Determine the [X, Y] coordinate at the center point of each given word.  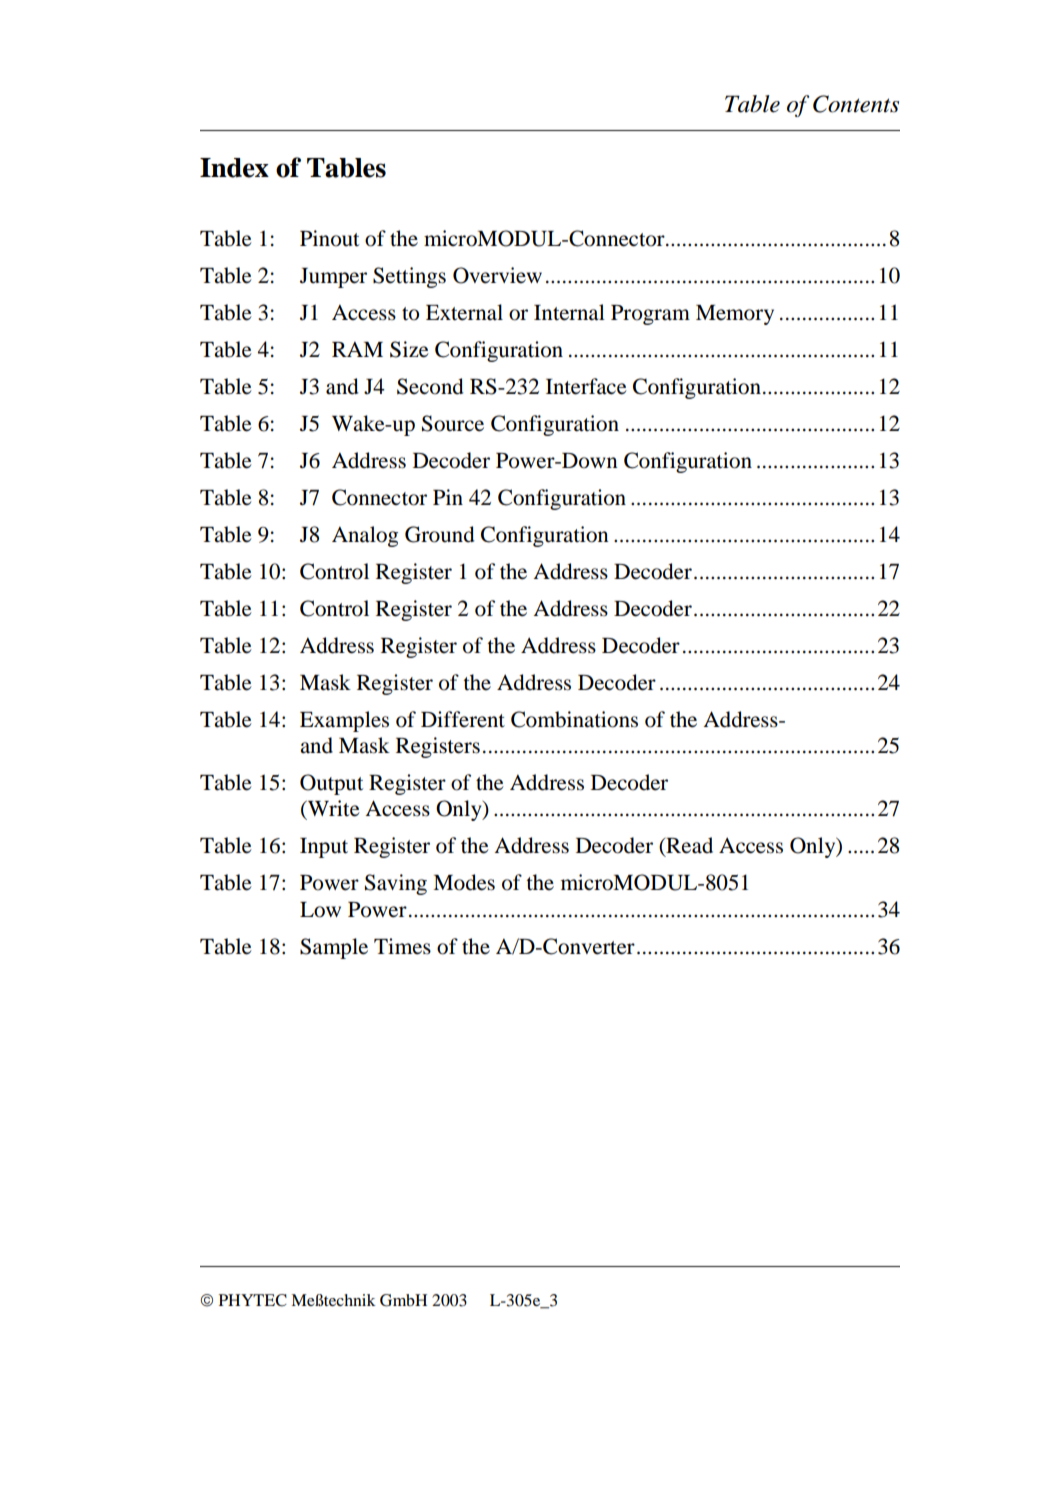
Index [234, 168]
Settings [409, 277]
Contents [856, 104]
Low [320, 910]
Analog [365, 536]
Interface [586, 386]
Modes [464, 882]
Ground [440, 534]
